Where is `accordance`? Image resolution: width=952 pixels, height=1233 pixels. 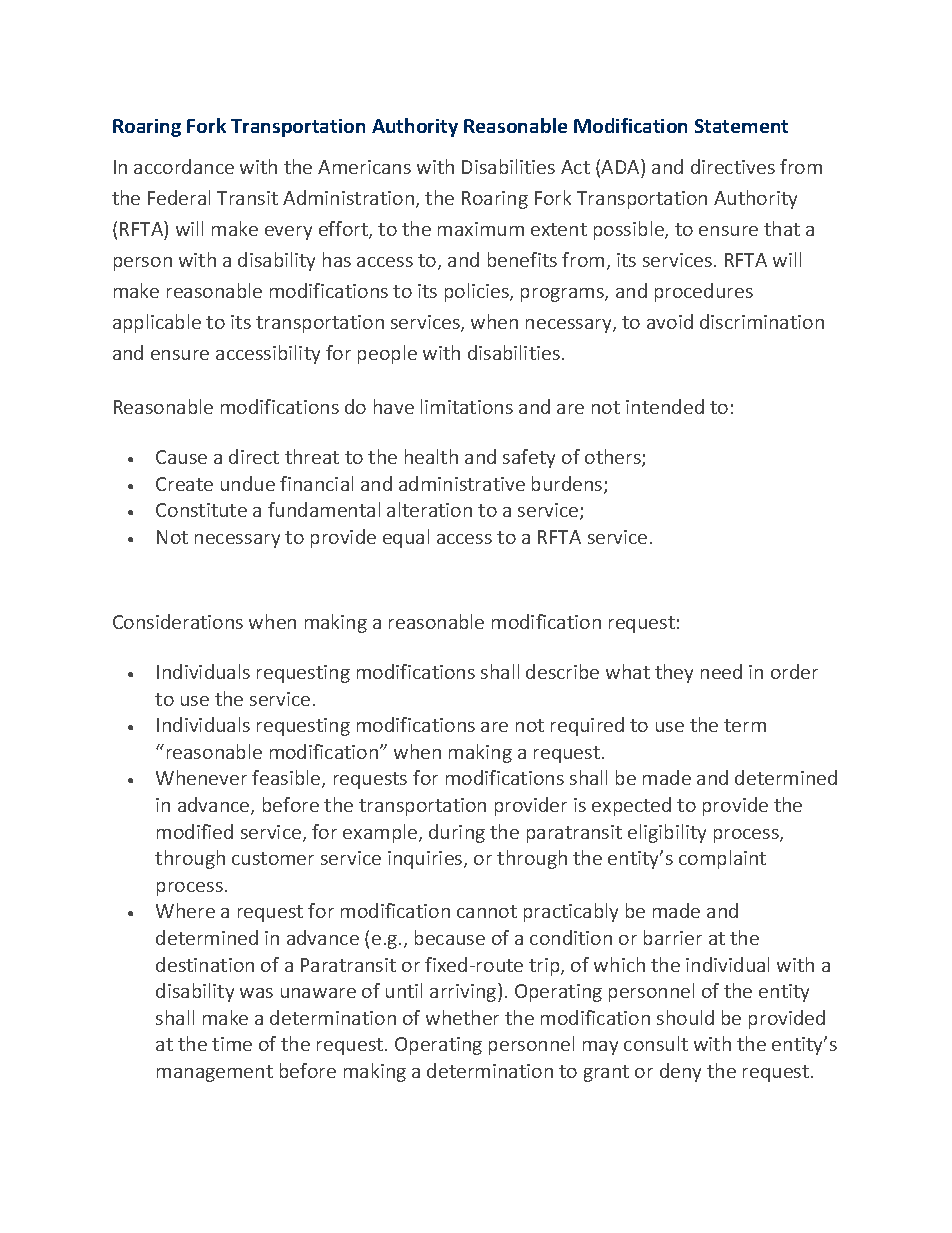
accordance is located at coordinates (184, 166).
